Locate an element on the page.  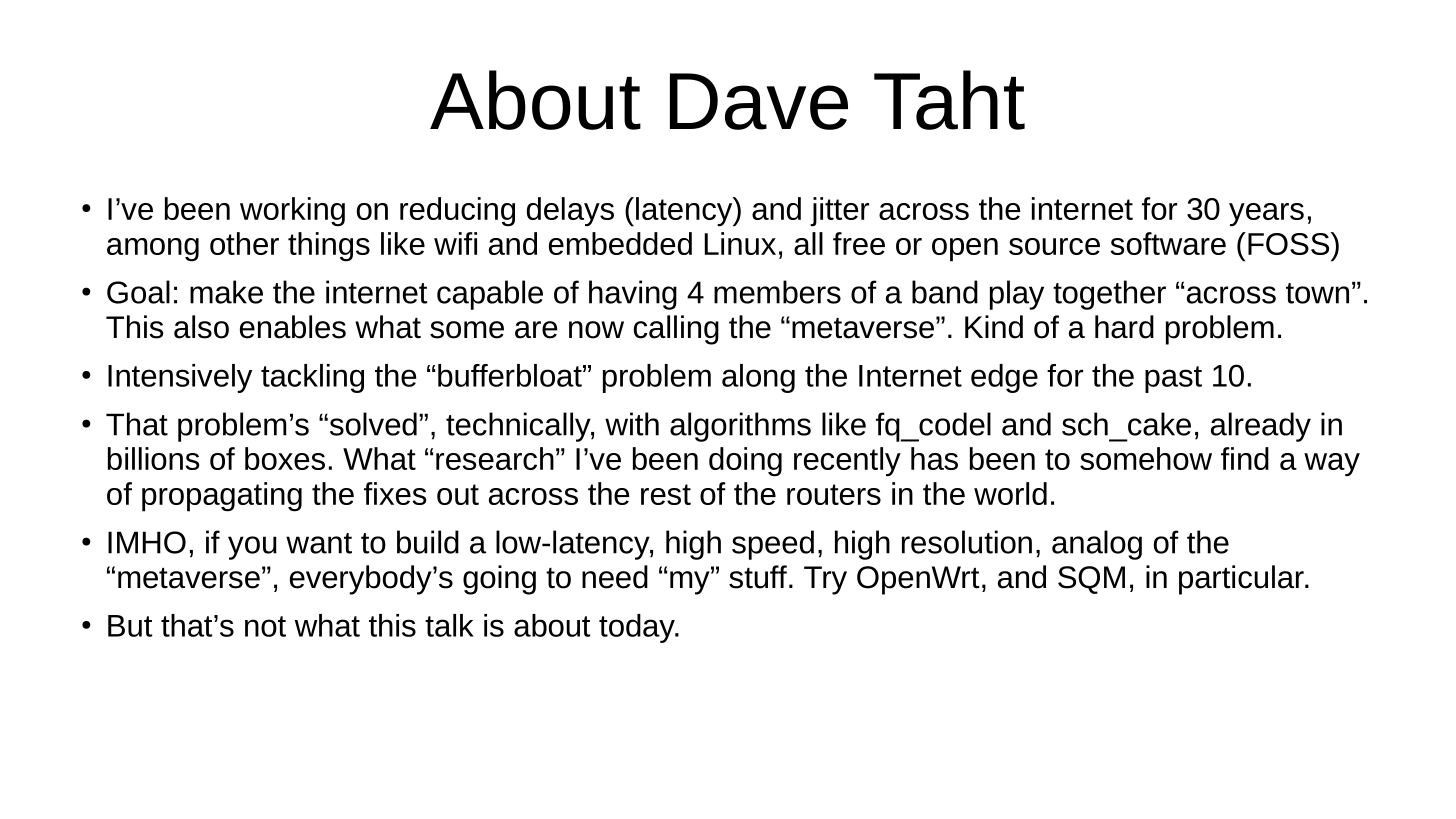
Taht is located at coordinates (949, 100).
